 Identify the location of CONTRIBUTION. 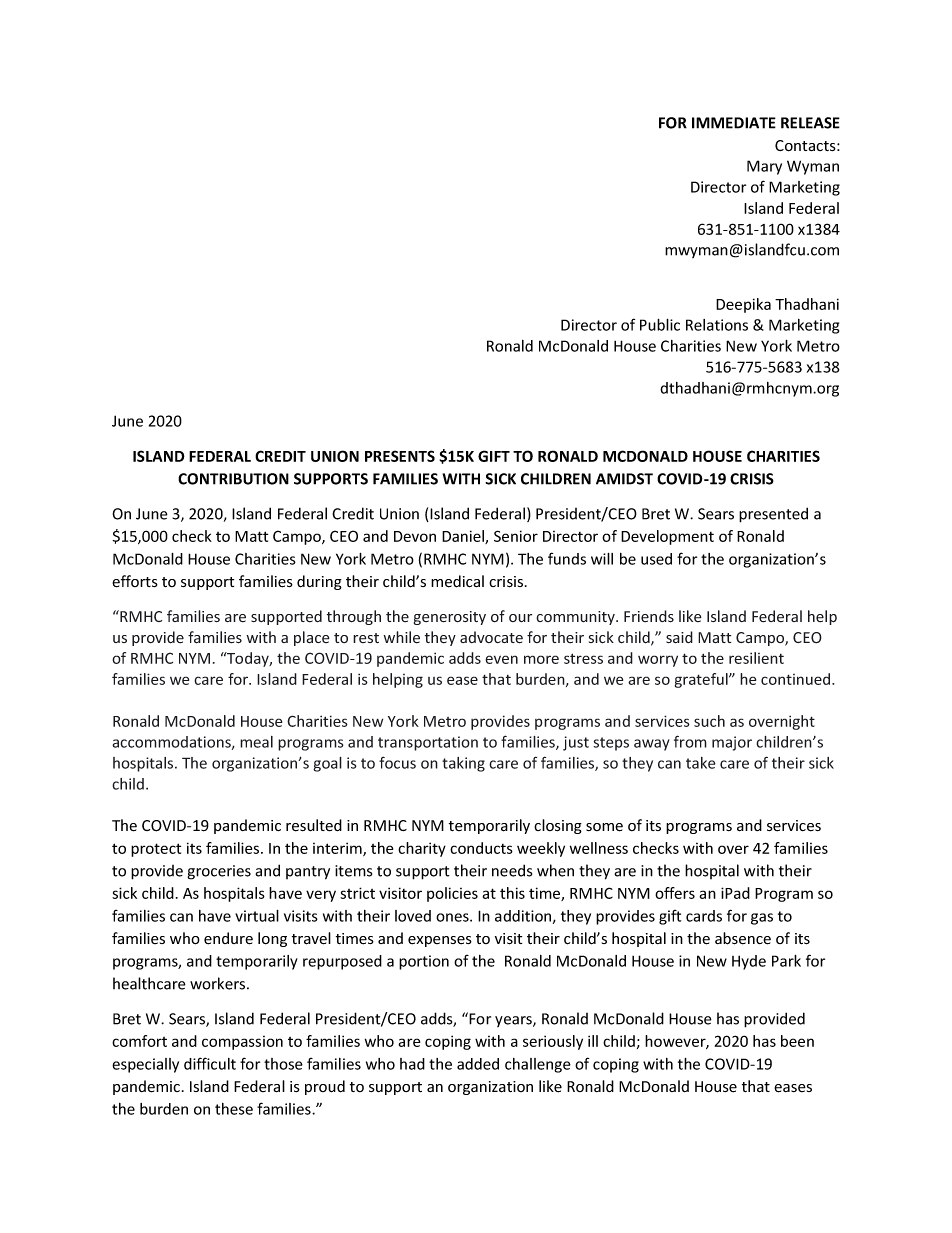
(233, 479).
